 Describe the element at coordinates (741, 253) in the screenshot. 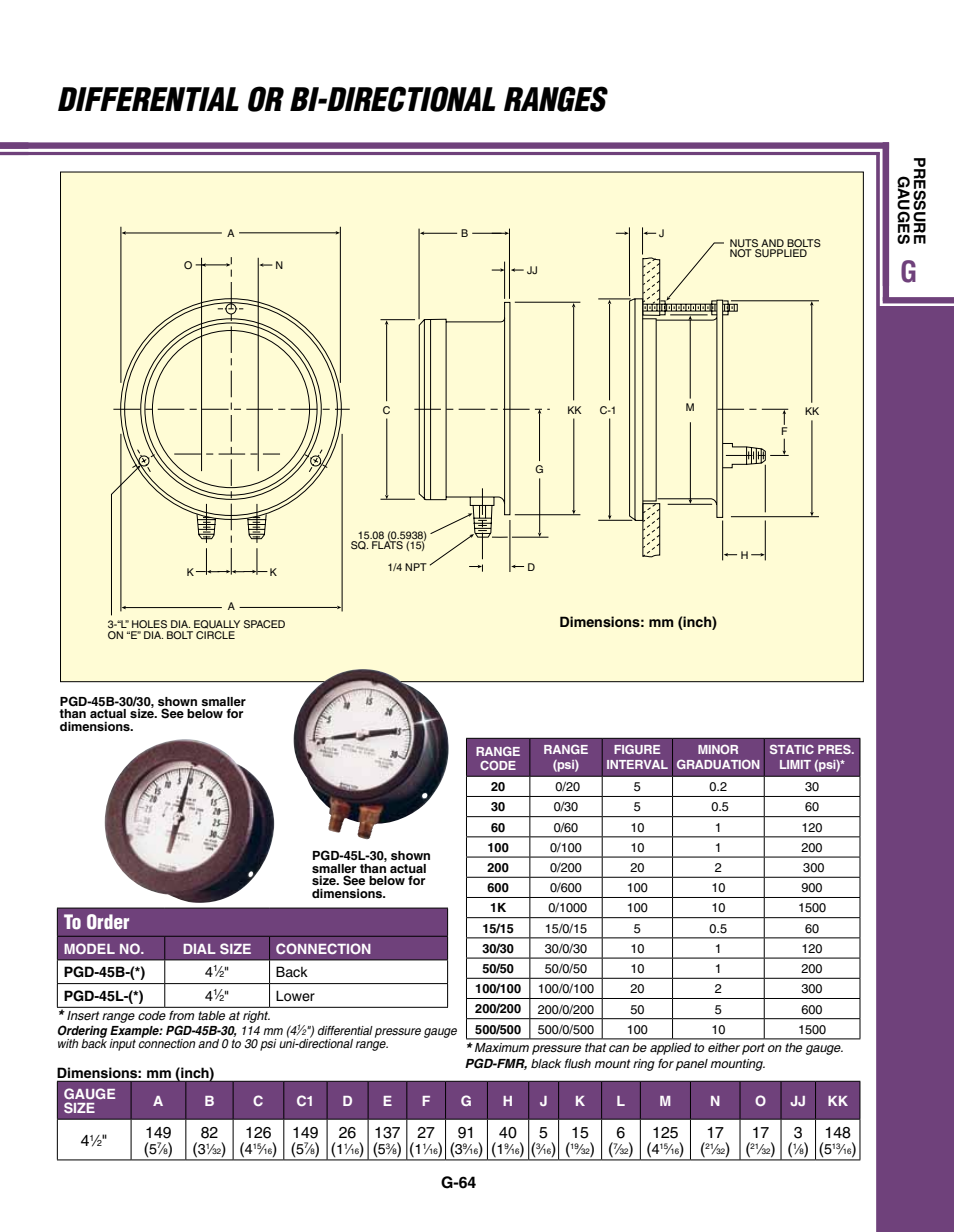

I see `NOT` at that location.
